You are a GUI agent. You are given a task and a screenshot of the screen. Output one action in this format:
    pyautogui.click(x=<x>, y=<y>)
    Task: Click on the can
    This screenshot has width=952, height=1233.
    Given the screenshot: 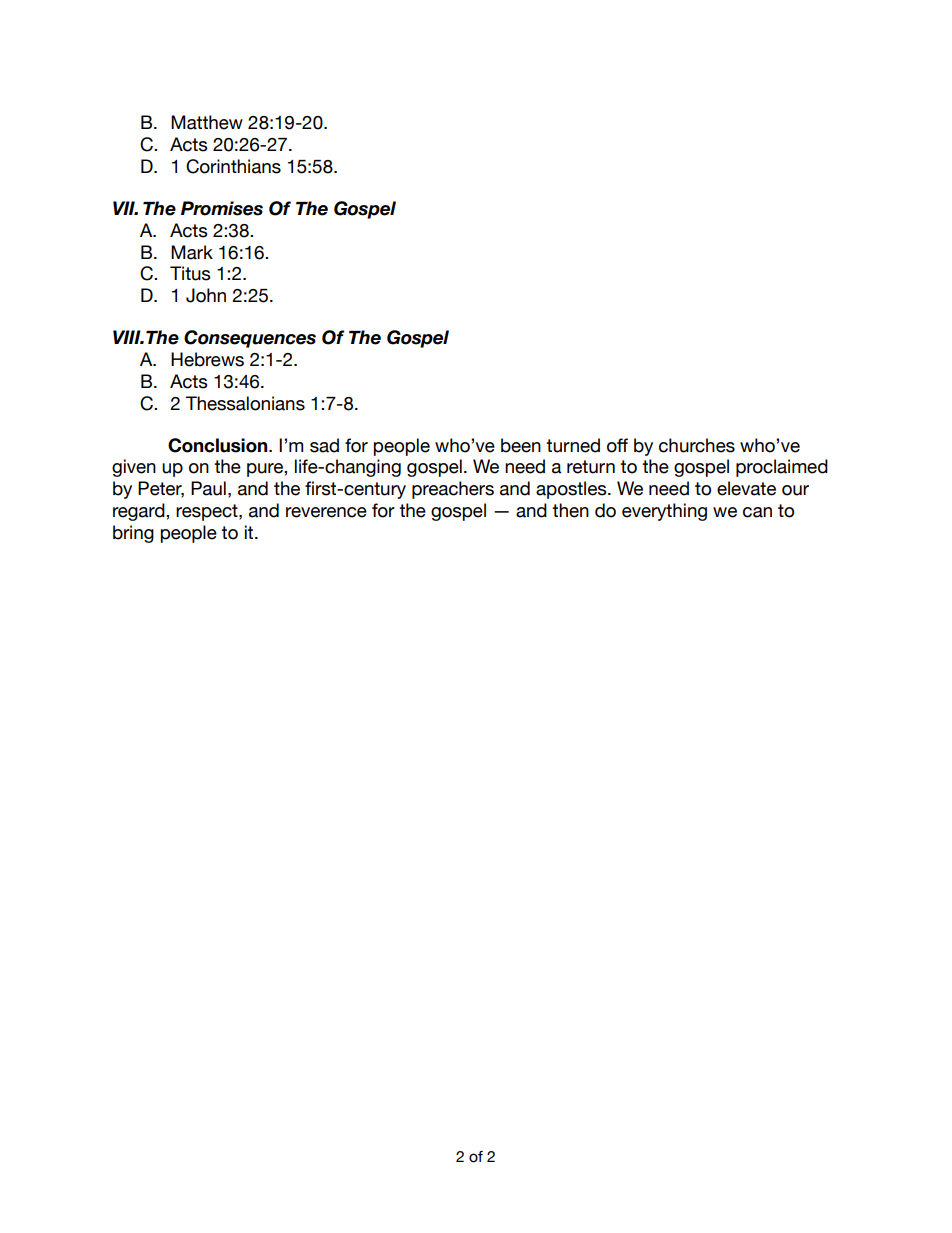 What is the action you would take?
    pyautogui.click(x=757, y=512)
